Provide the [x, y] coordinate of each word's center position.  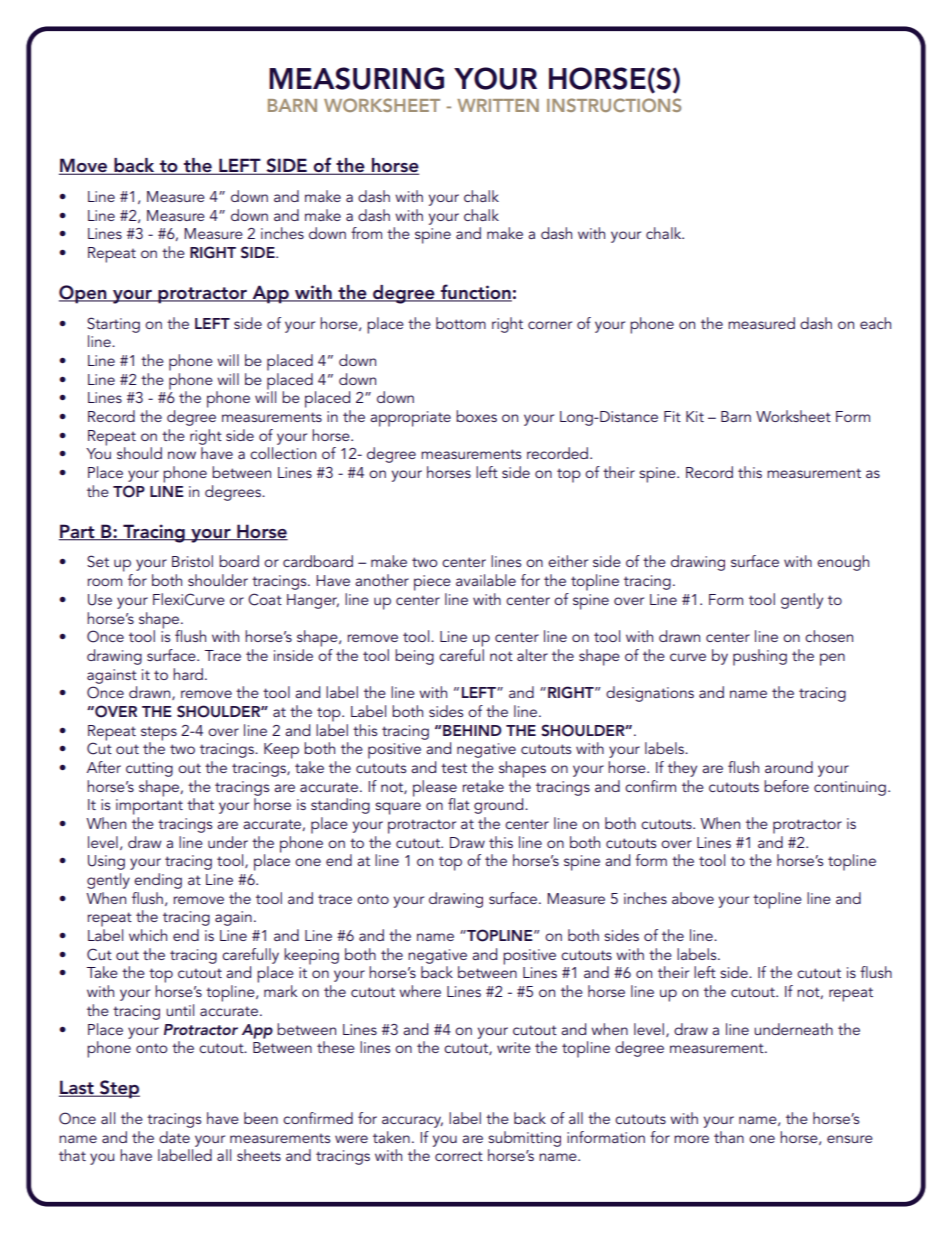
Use [100, 600]
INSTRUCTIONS [614, 105]
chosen [829, 636]
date [174, 1137]
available [486, 580]
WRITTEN [498, 105]
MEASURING [356, 78]
